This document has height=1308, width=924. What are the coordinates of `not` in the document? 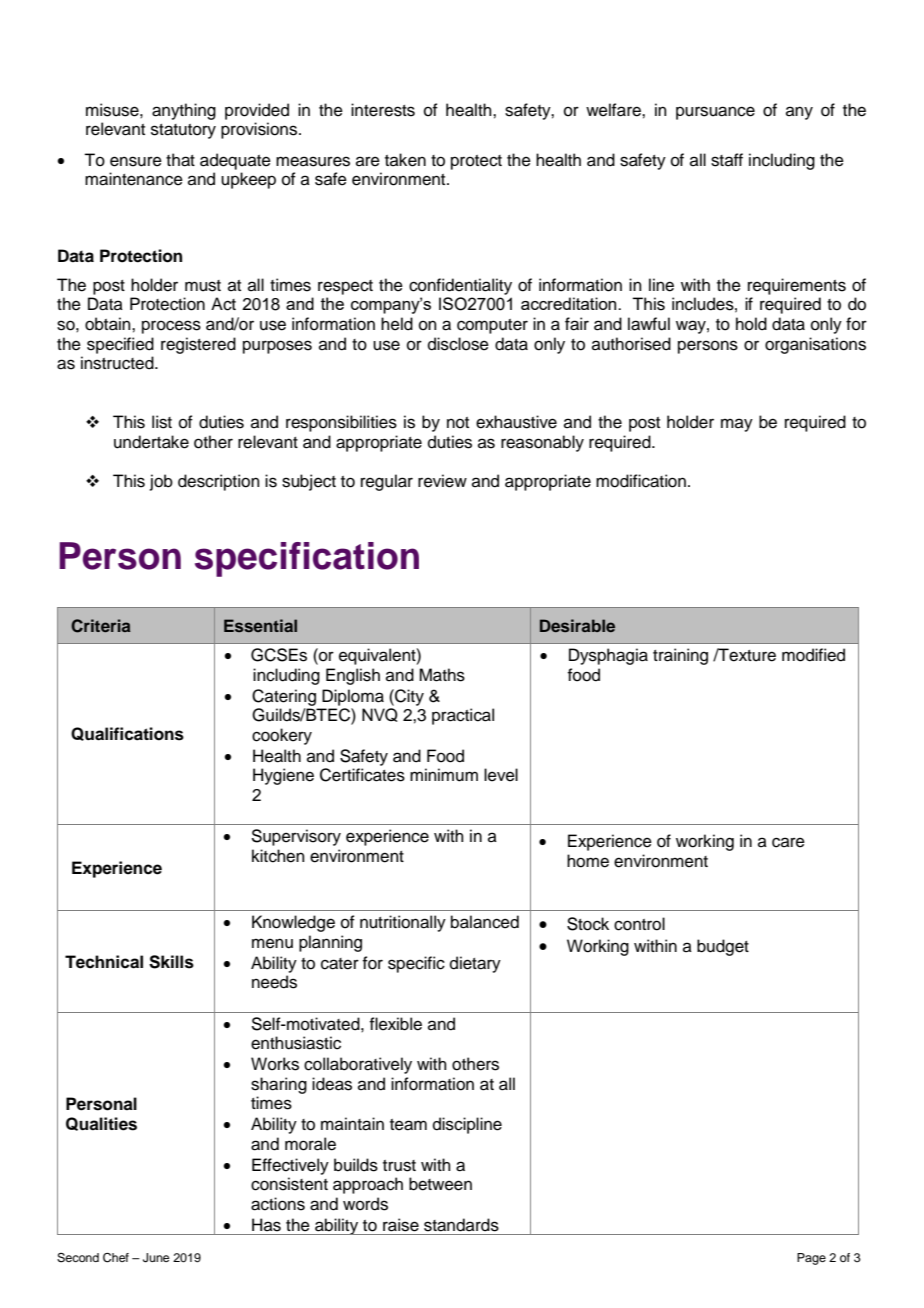 It's located at (458, 423).
